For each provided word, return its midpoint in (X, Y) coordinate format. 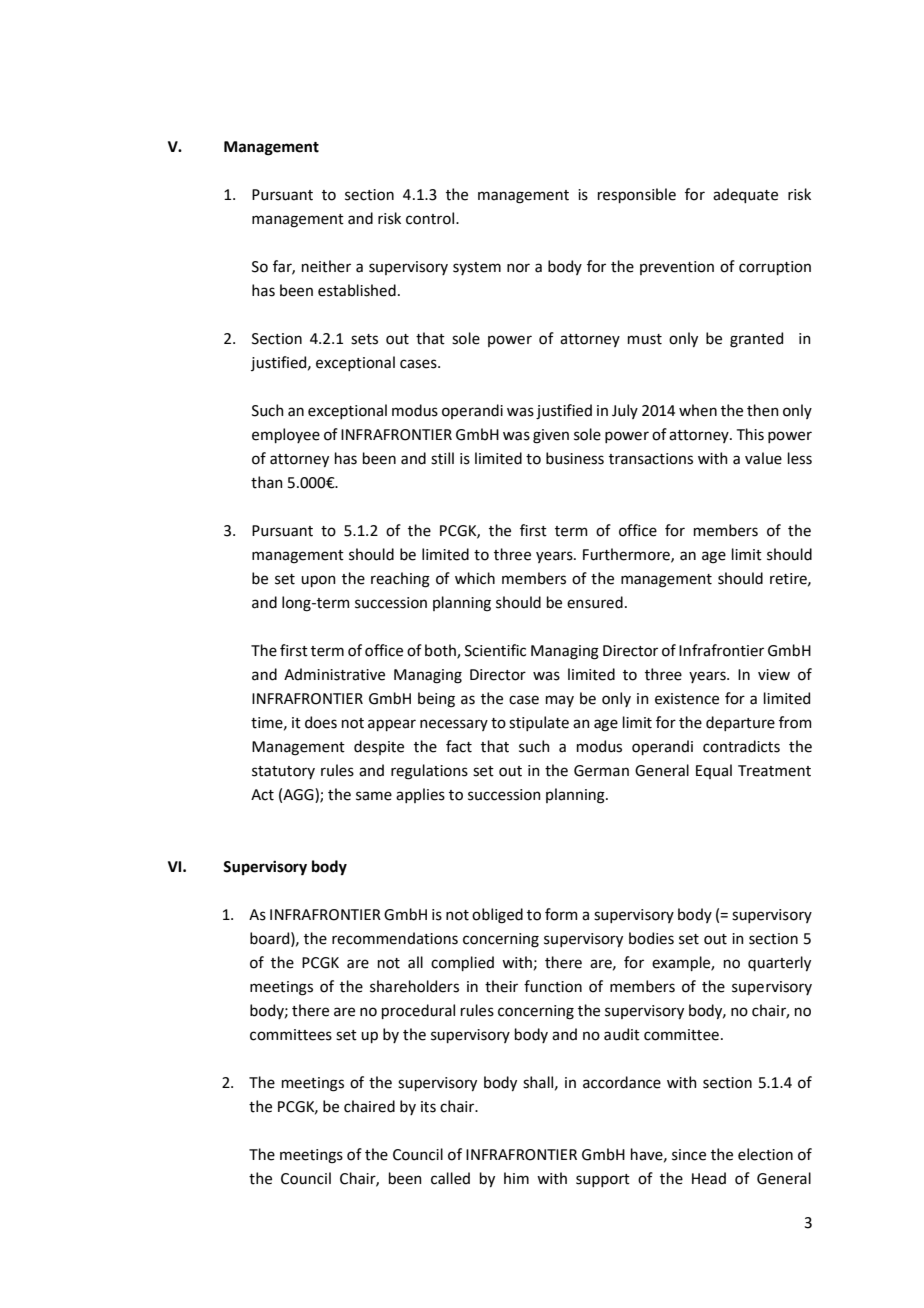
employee (286, 435)
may (560, 701)
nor (518, 268)
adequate (745, 195)
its (428, 1107)
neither (326, 266)
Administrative (334, 674)
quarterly (779, 963)
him (516, 1178)
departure (740, 723)
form (561, 914)
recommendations (395, 938)
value (763, 458)
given (551, 436)
